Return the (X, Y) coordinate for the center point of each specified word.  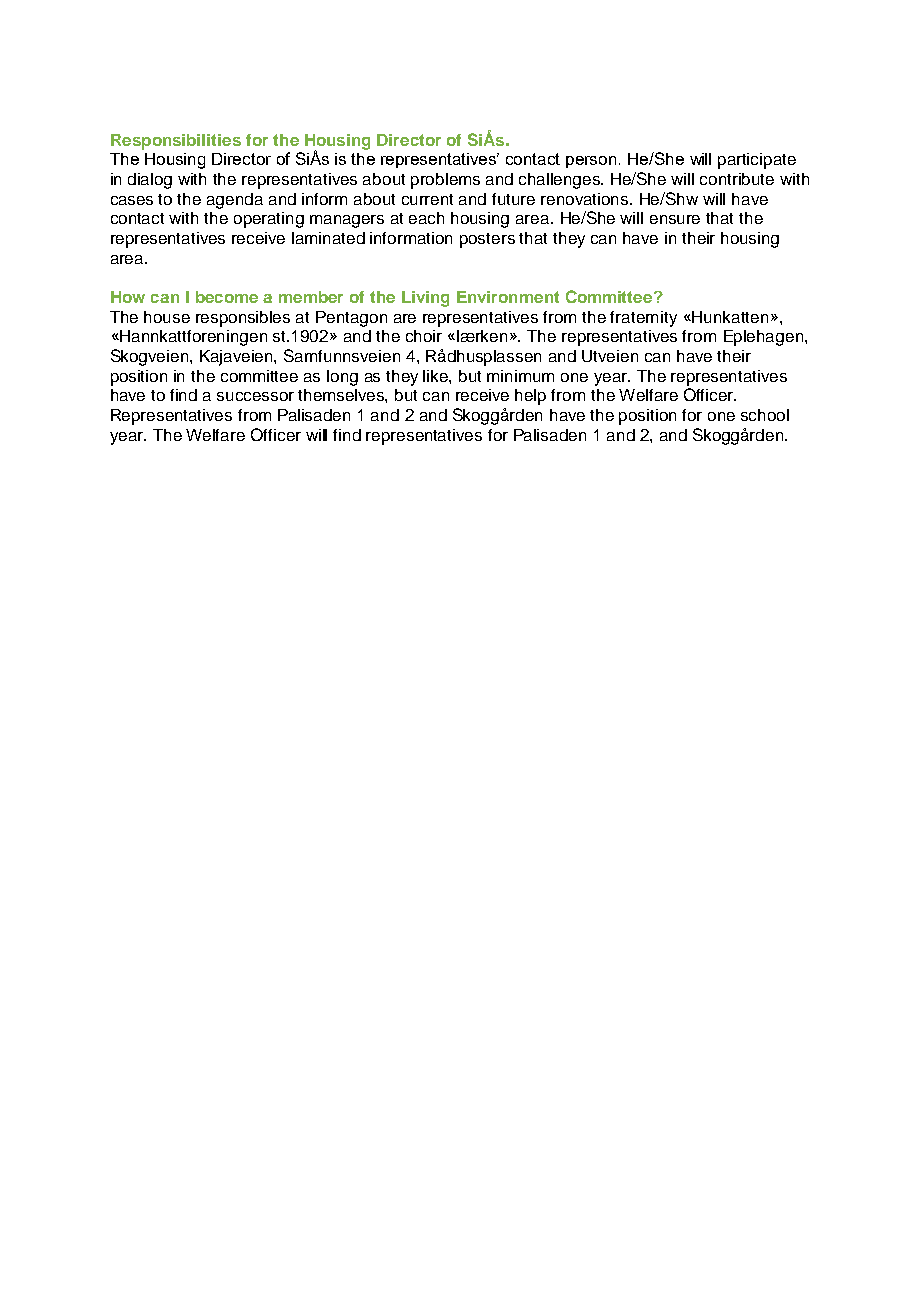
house (167, 317)
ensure (675, 219)
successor (255, 396)
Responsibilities (176, 142)
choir (424, 336)
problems (445, 181)
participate (757, 161)
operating (269, 220)
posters (487, 240)
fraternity (643, 319)
